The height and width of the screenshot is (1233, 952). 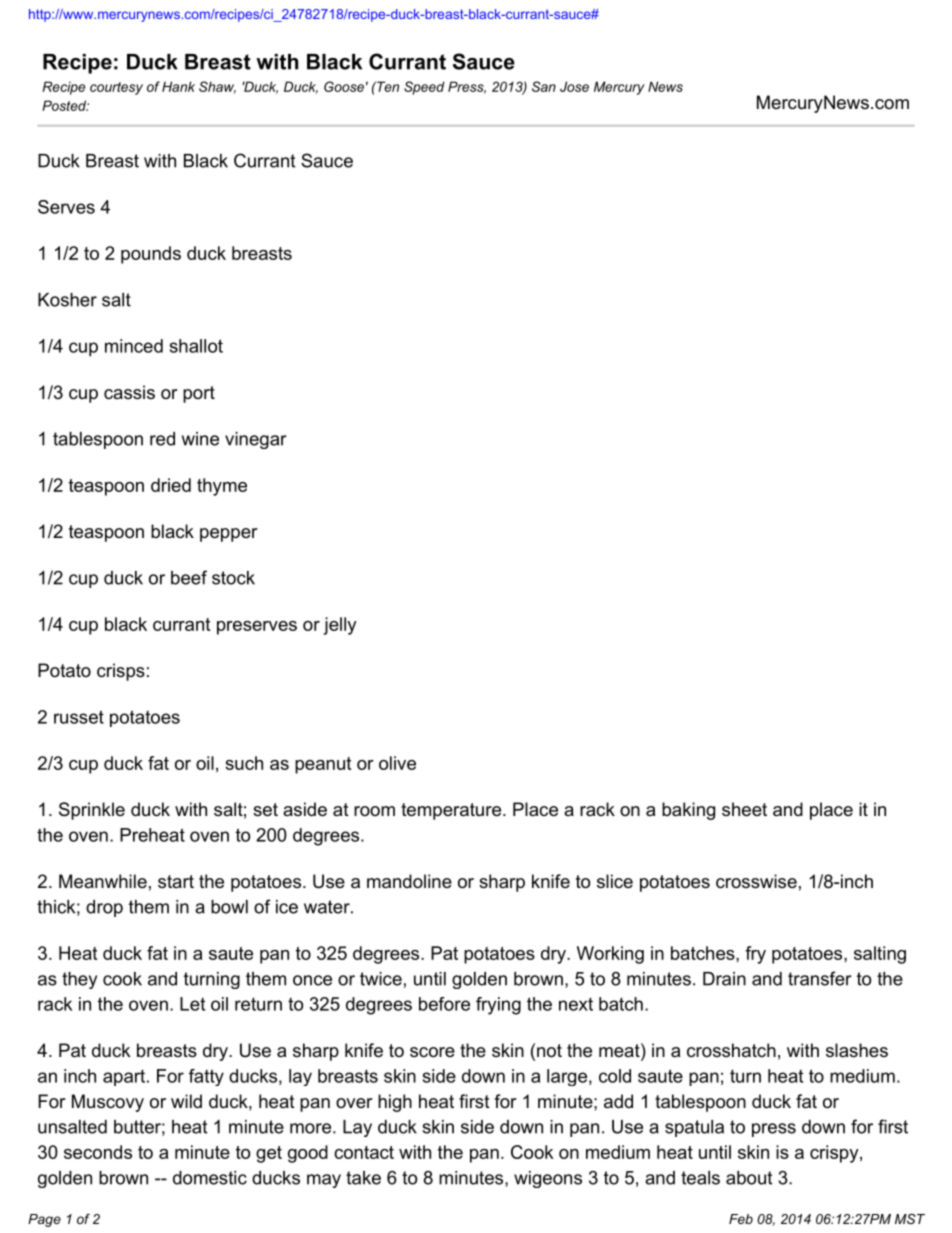 I want to click on courtesy, so click(x=116, y=88).
